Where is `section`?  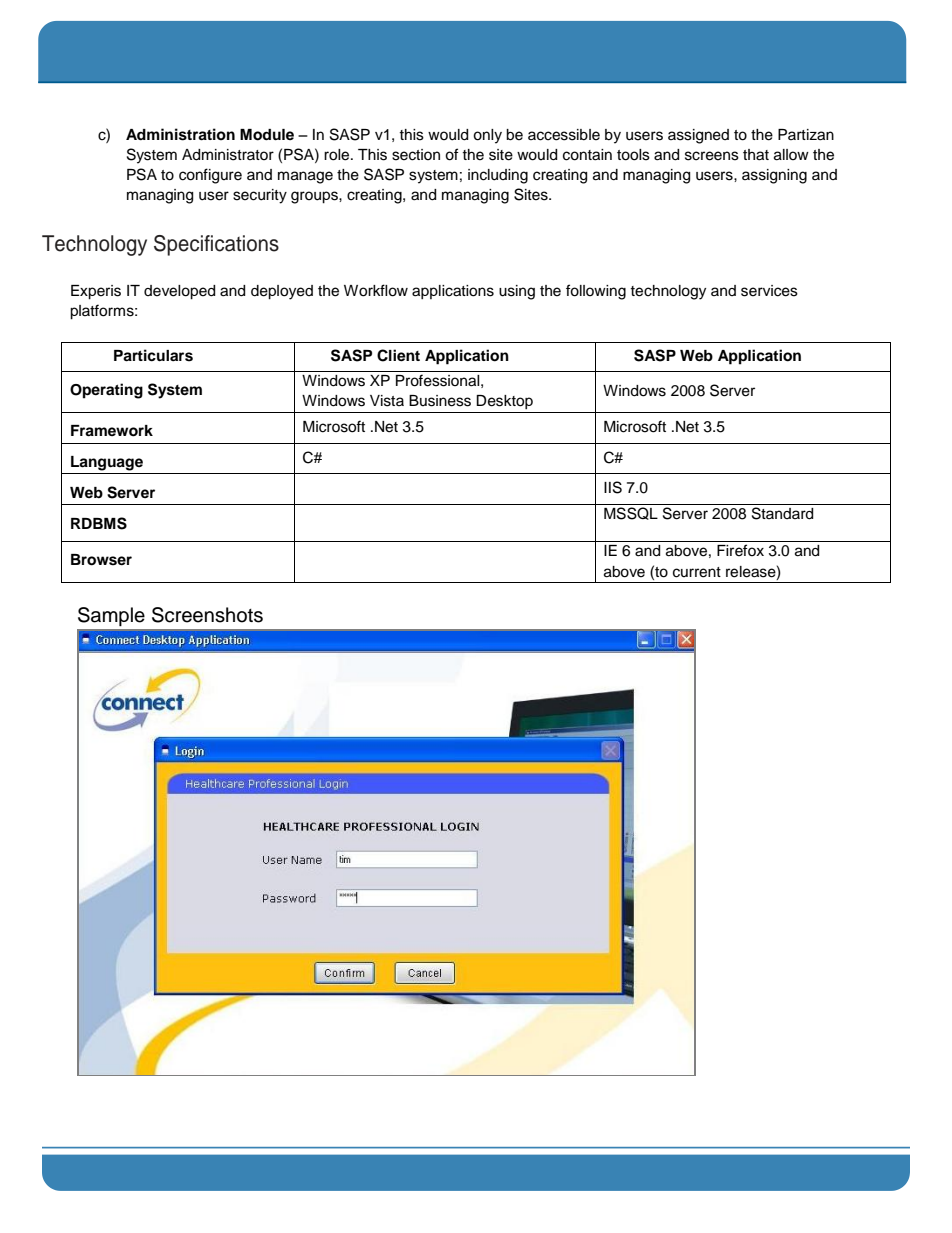 section is located at coordinates (416, 155).
